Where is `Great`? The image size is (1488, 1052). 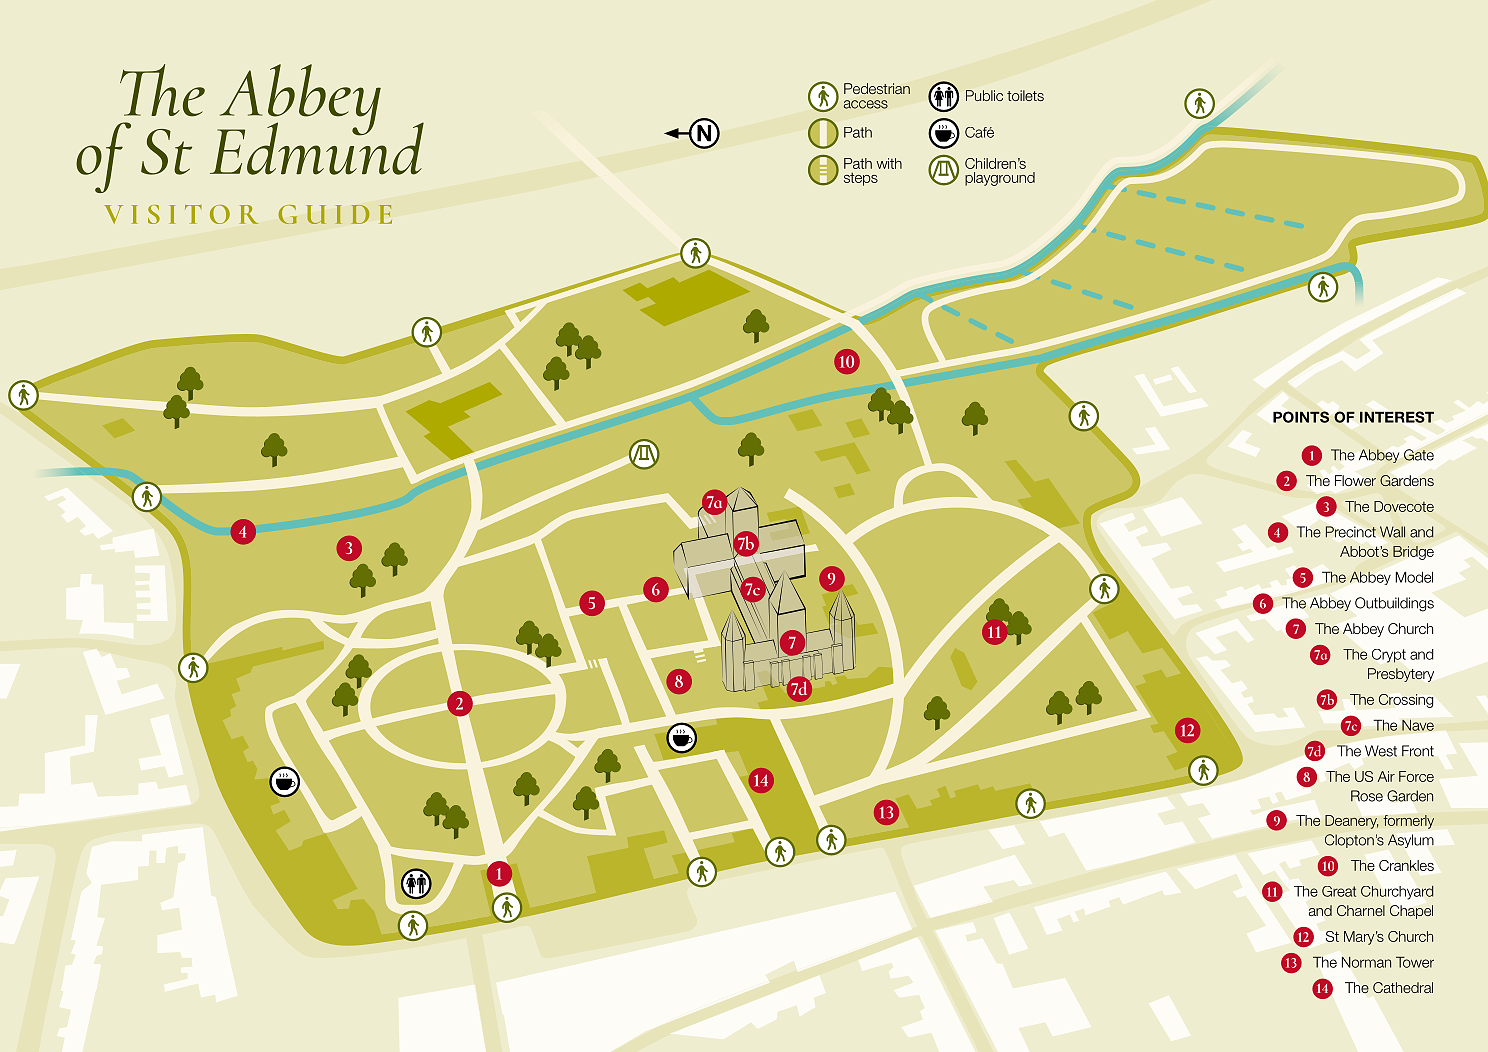
Great is located at coordinates (1339, 891).
